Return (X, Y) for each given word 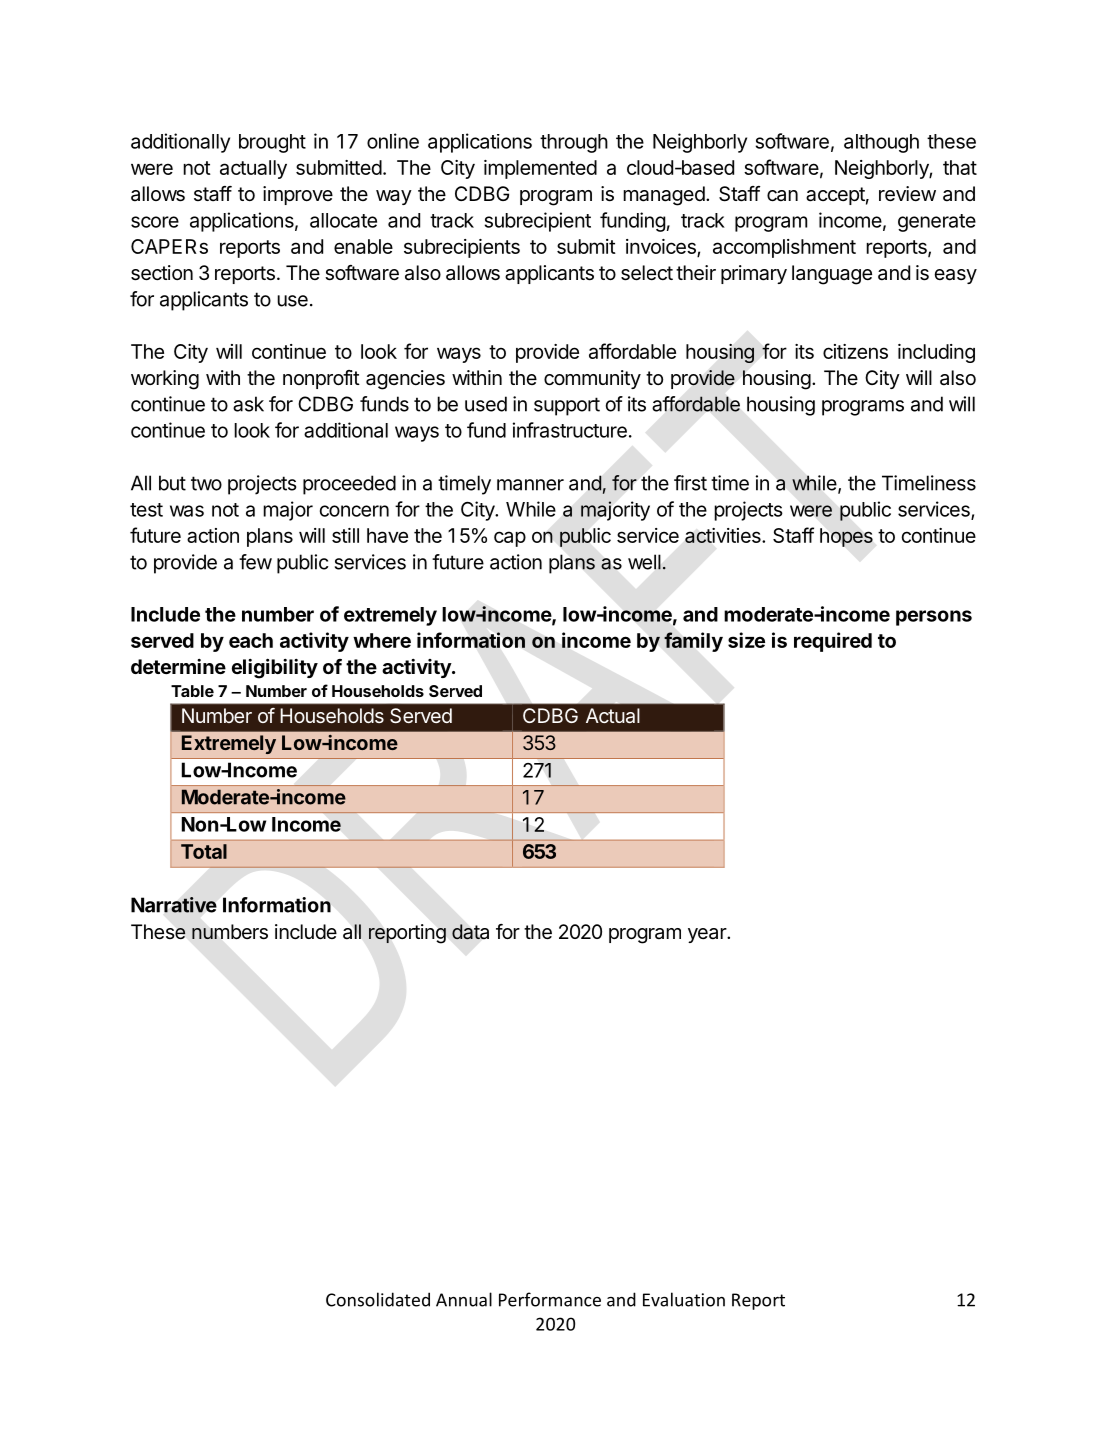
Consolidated (378, 1299)
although (881, 143)
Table (192, 691)
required (833, 642)
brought (272, 143)
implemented (540, 169)
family (693, 642)
